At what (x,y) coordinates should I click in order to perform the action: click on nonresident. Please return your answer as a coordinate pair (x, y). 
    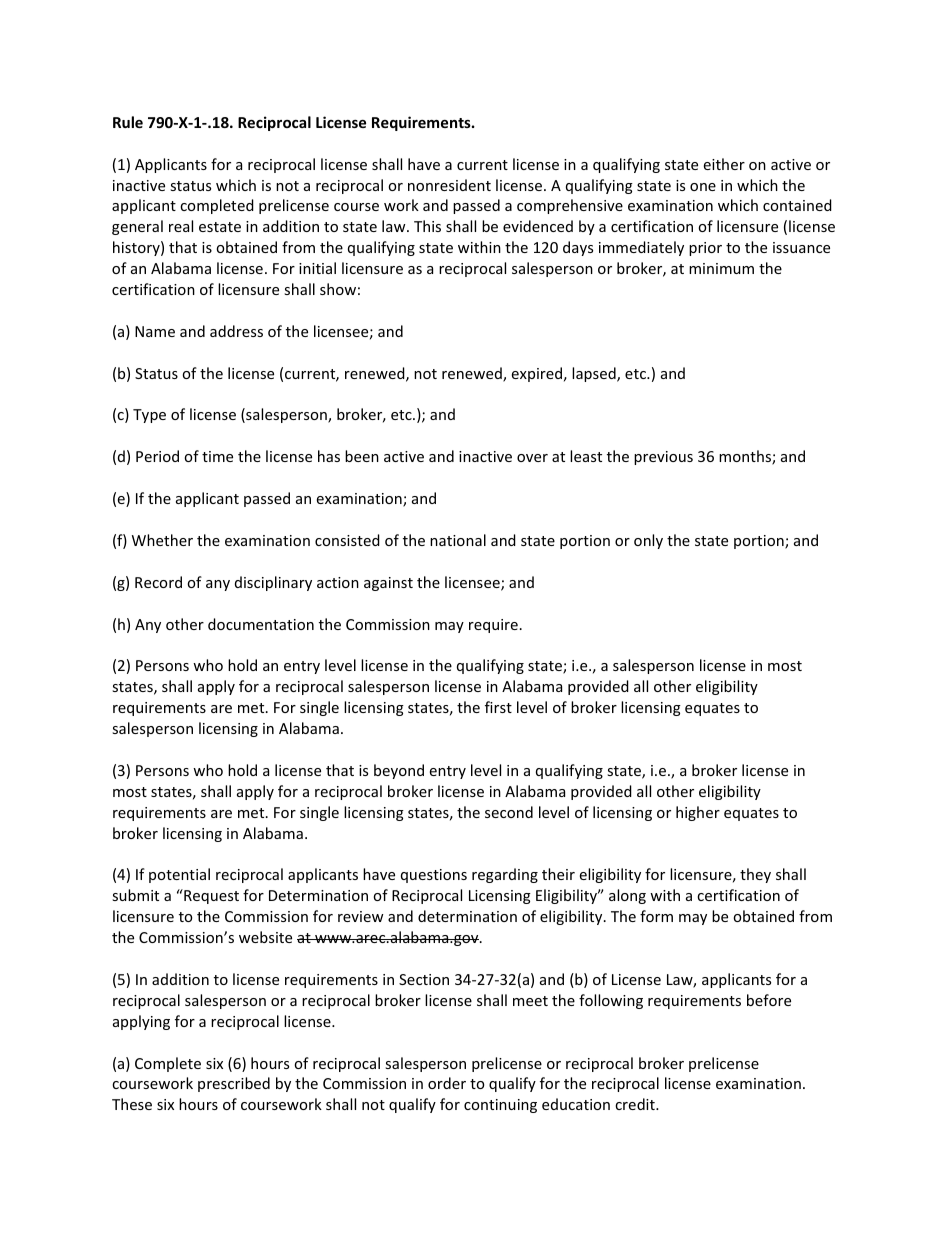
    Looking at the image, I should click on (449, 185).
